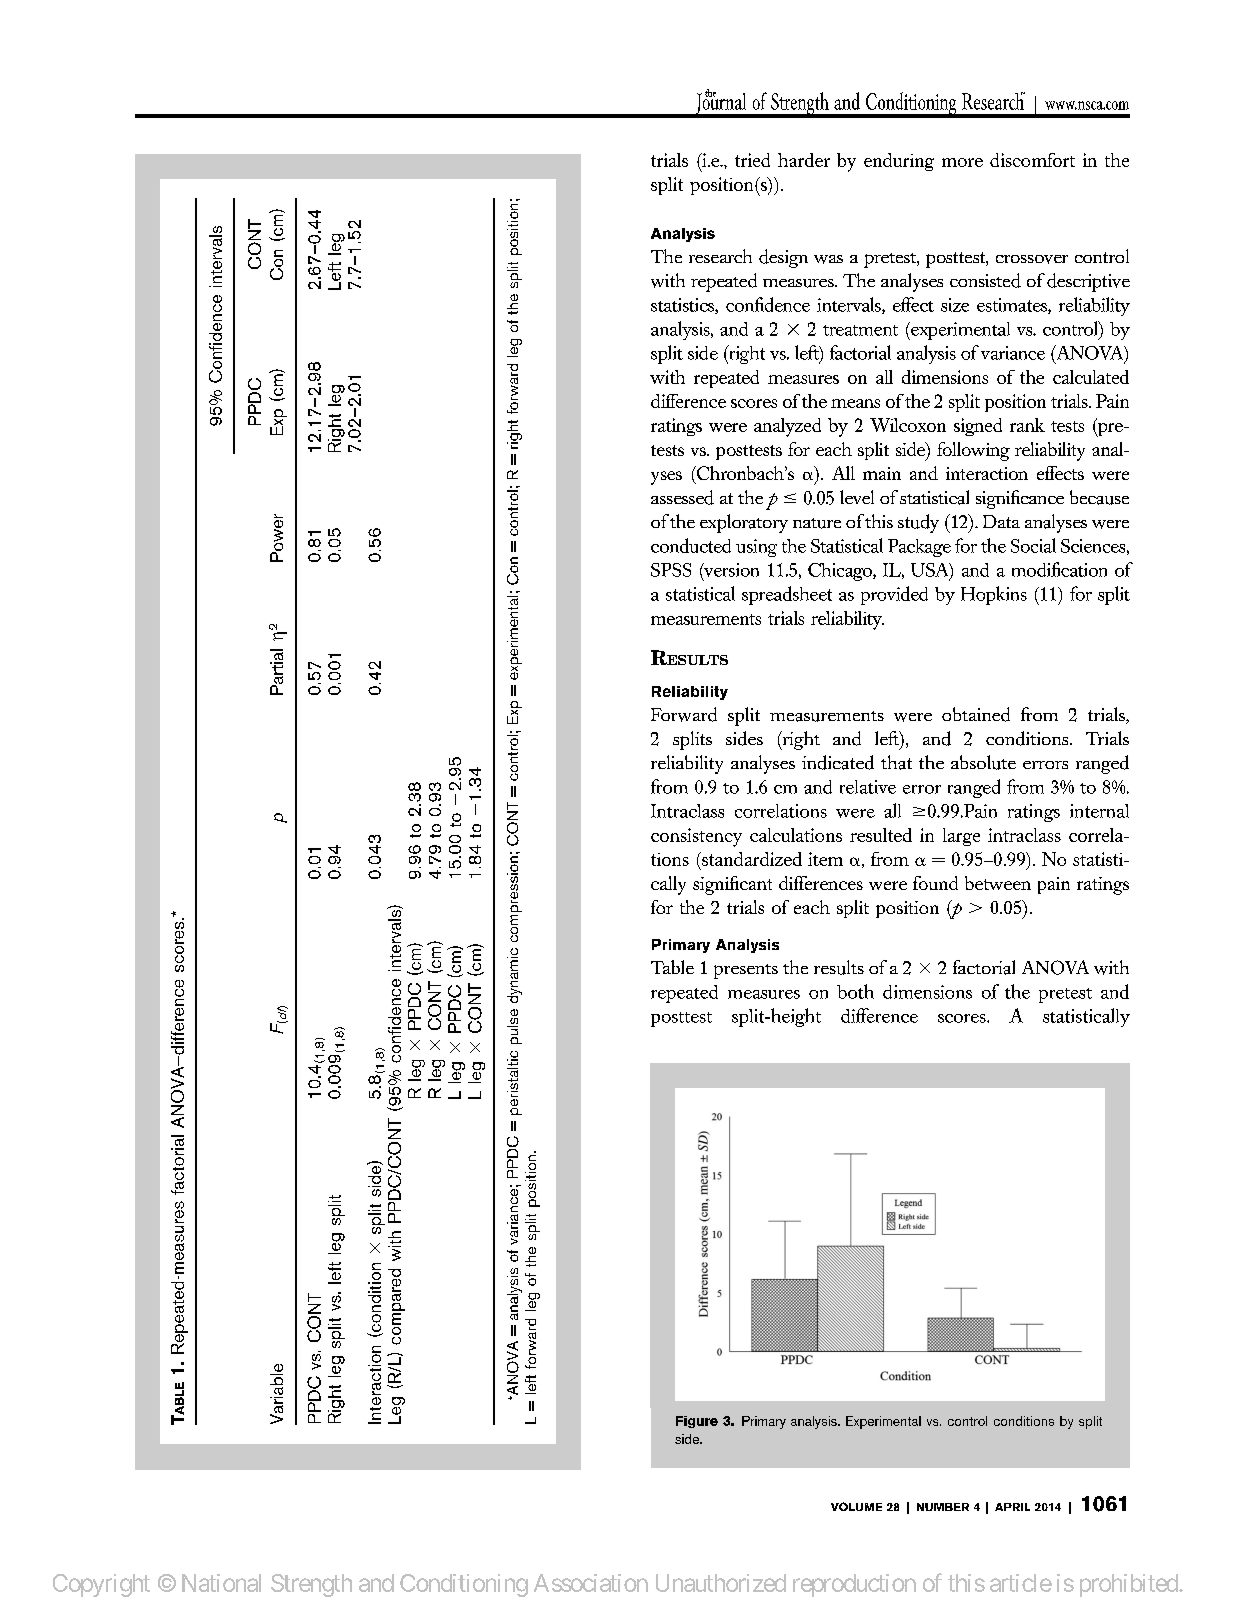 Image resolution: width=1234 pixels, height=1597 pixels. What do you see at coordinates (855, 991) in the screenshot?
I see `both` at bounding box center [855, 991].
